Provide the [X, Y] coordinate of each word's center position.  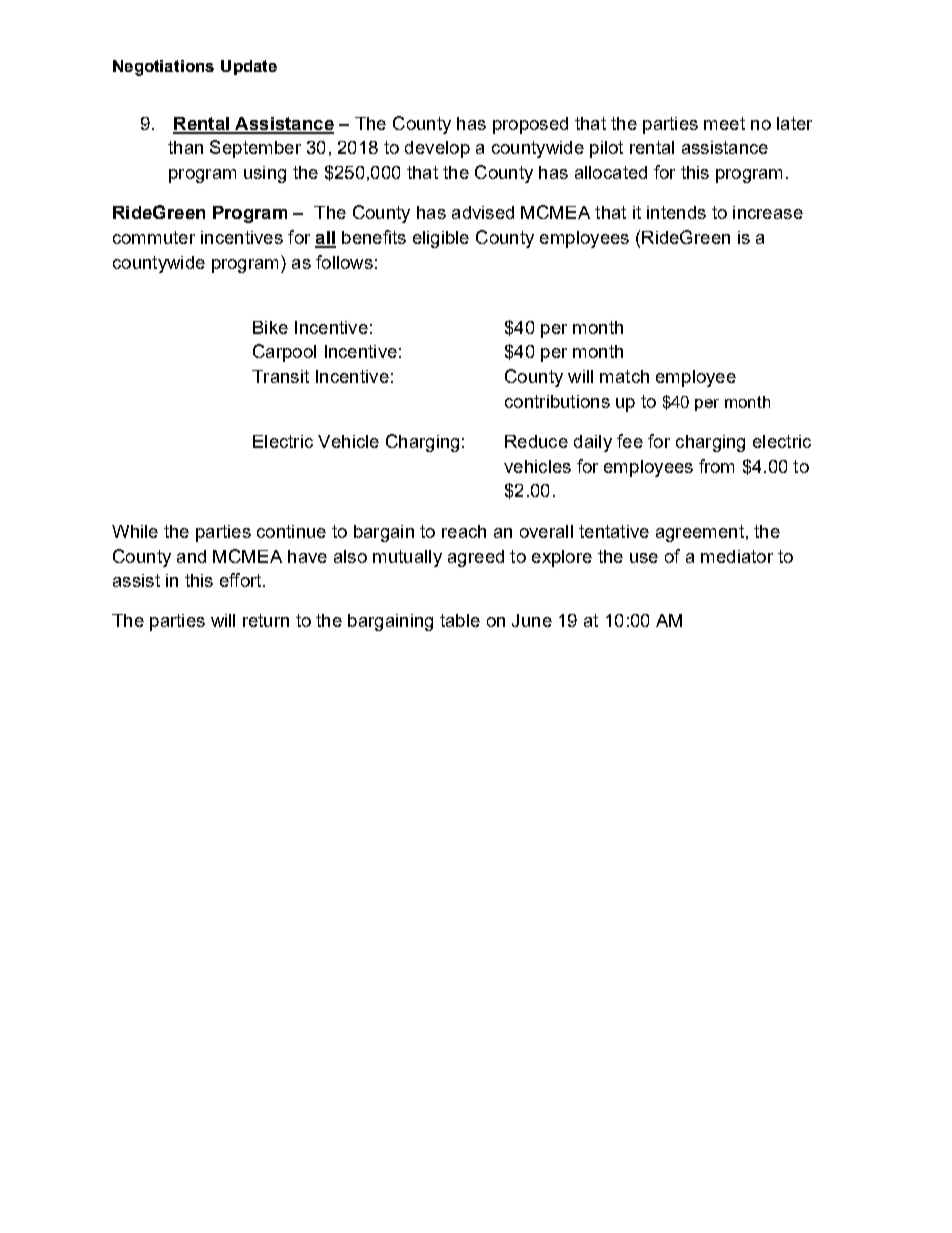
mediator [737, 556]
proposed [530, 125]
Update [249, 67]
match [624, 376]
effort [242, 580]
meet [724, 123]
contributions [557, 401]
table [460, 620]
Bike [270, 327]
